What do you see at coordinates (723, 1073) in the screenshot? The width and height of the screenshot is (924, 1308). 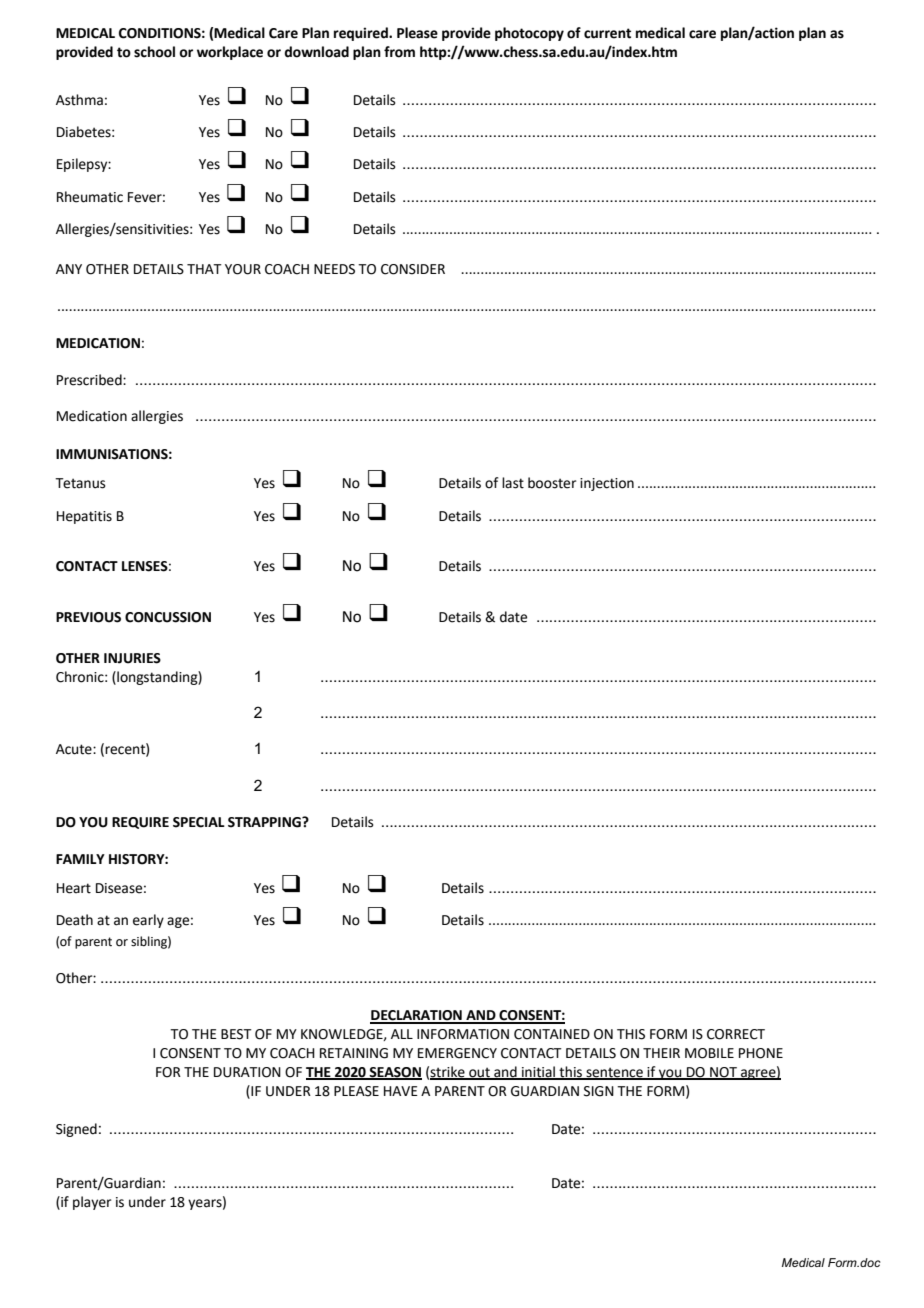 I see `NOT` at bounding box center [723, 1073].
